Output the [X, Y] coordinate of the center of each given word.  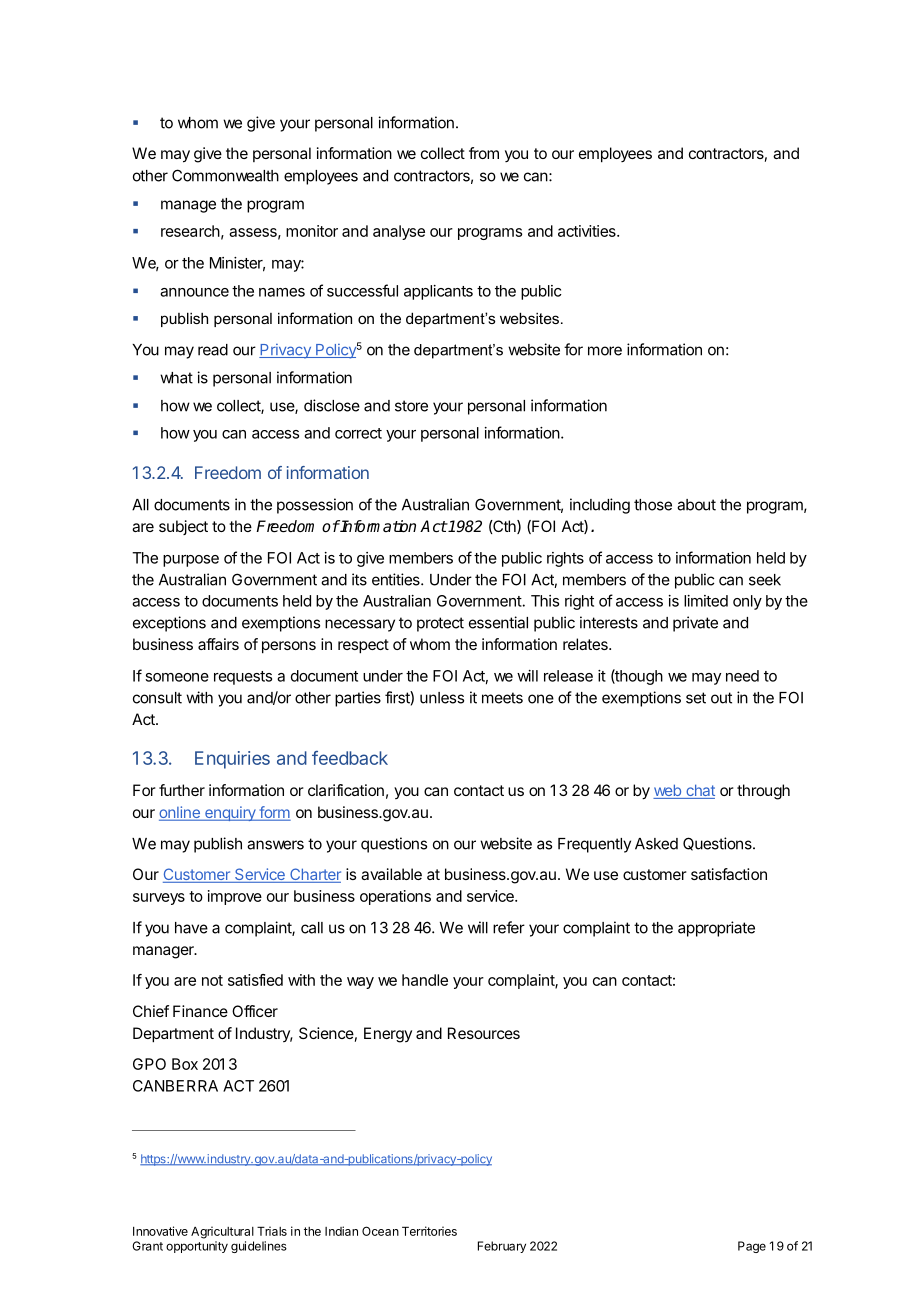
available [391, 874]
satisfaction [729, 874]
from [484, 153]
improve [235, 897]
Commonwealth [225, 175]
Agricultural [222, 1232]
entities [397, 579]
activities [588, 231]
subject [183, 527]
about [696, 505]
